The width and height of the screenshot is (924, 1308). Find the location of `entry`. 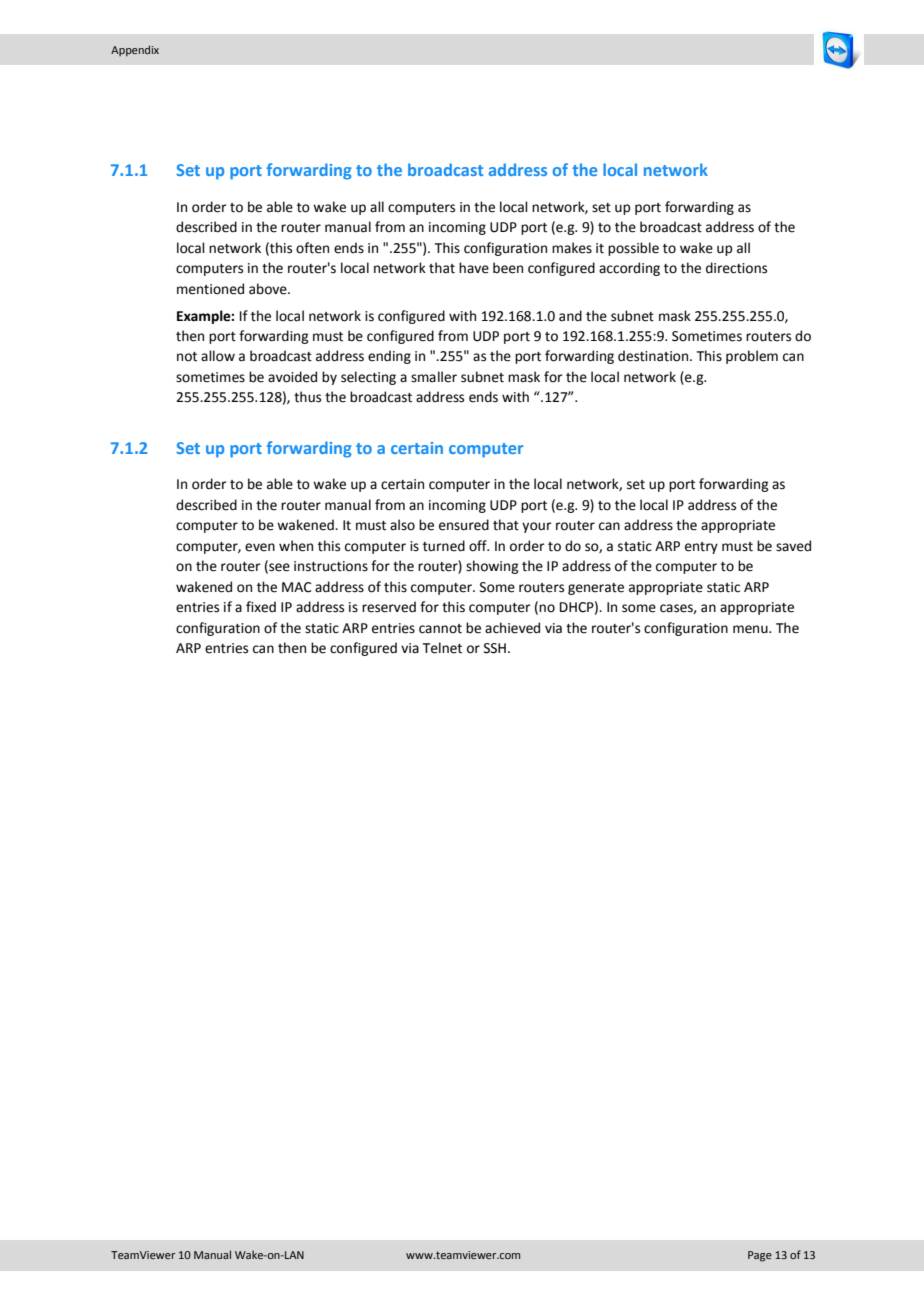

entry is located at coordinates (701, 548).
